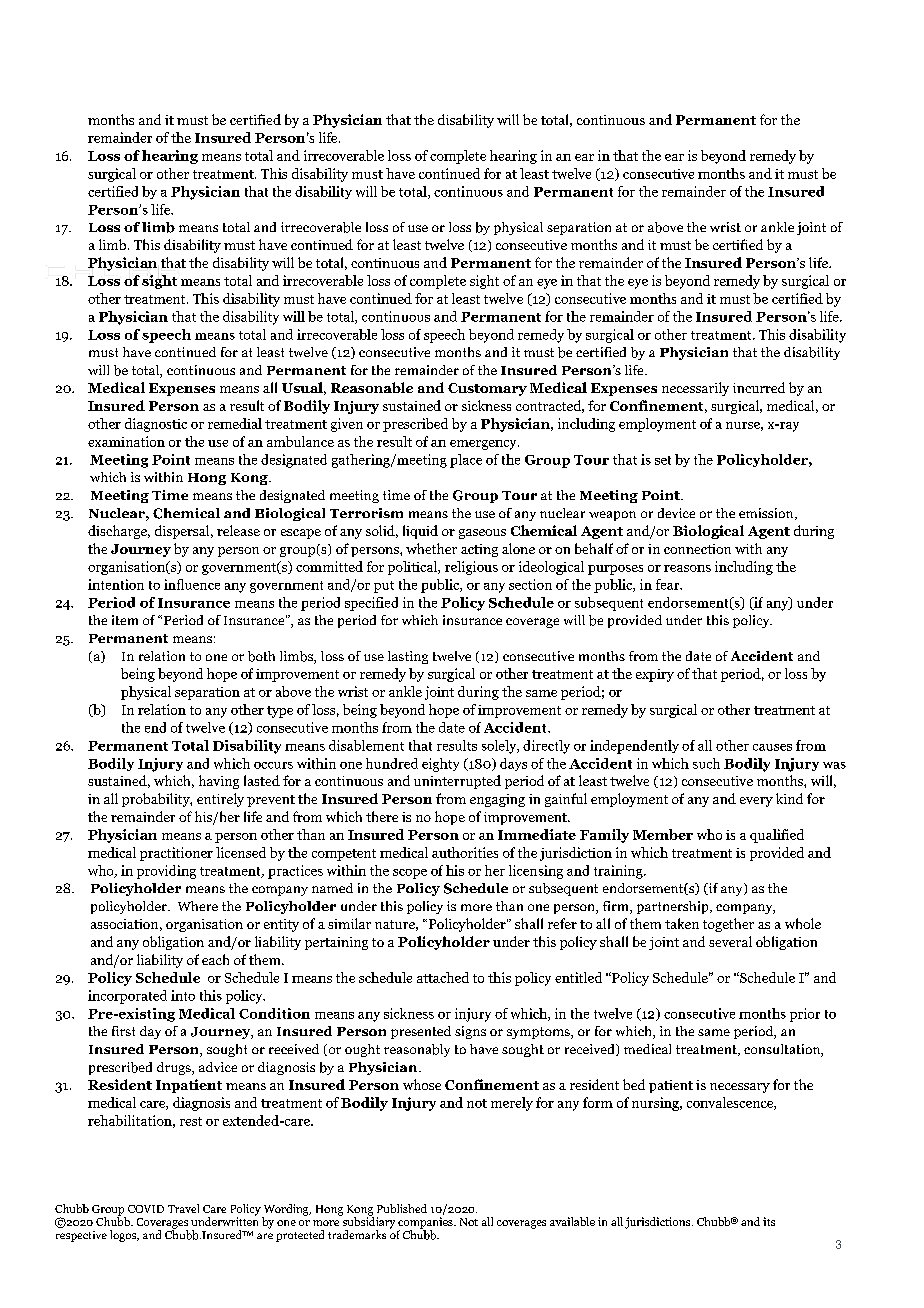  Describe the element at coordinates (769, 1221) in the page. I see `its` at that location.
